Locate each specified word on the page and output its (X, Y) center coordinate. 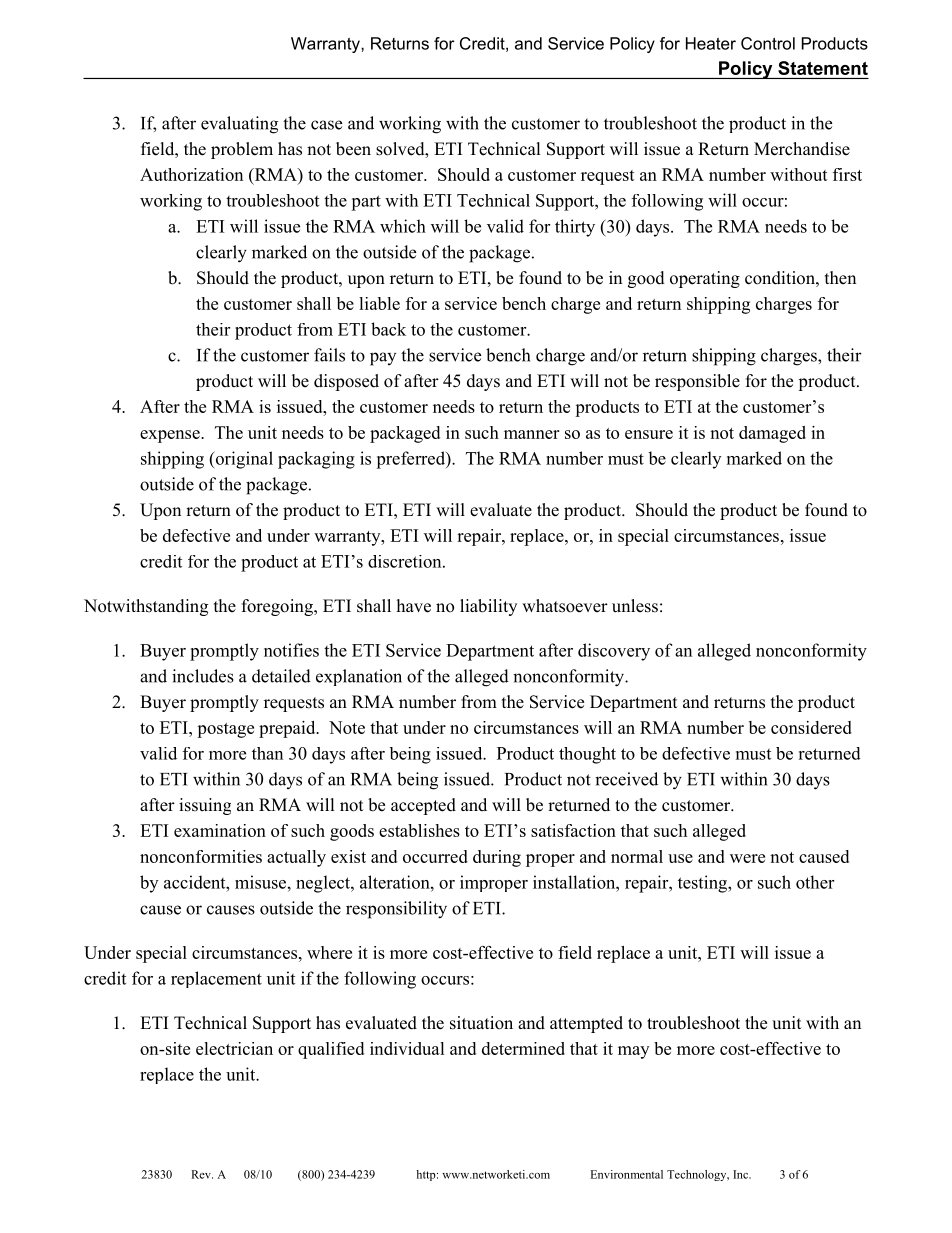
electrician (234, 1048)
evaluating (239, 125)
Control (768, 43)
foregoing (278, 607)
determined (523, 1048)
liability (488, 607)
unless (635, 606)
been (353, 149)
